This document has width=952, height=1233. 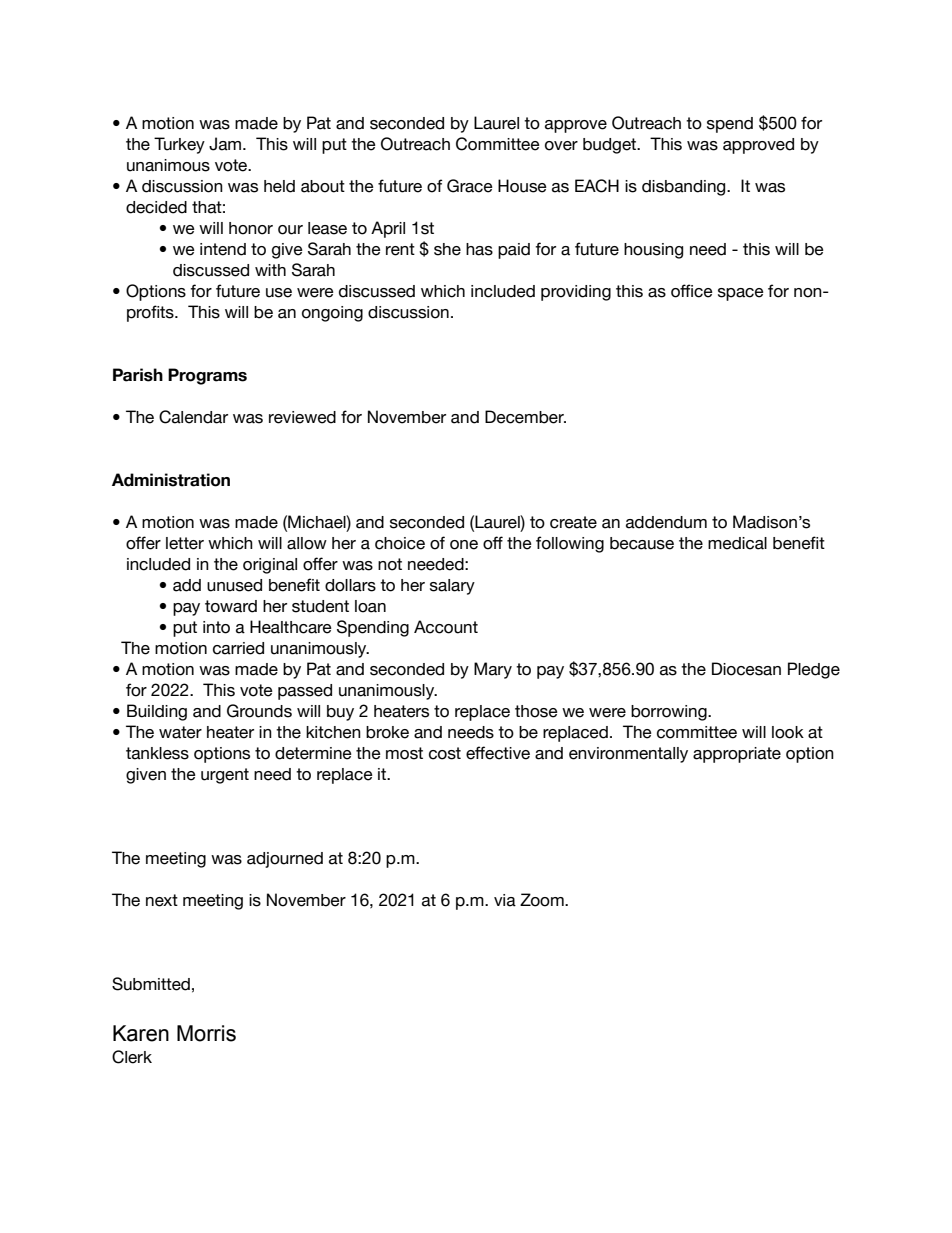 I want to click on toward, so click(x=231, y=606).
